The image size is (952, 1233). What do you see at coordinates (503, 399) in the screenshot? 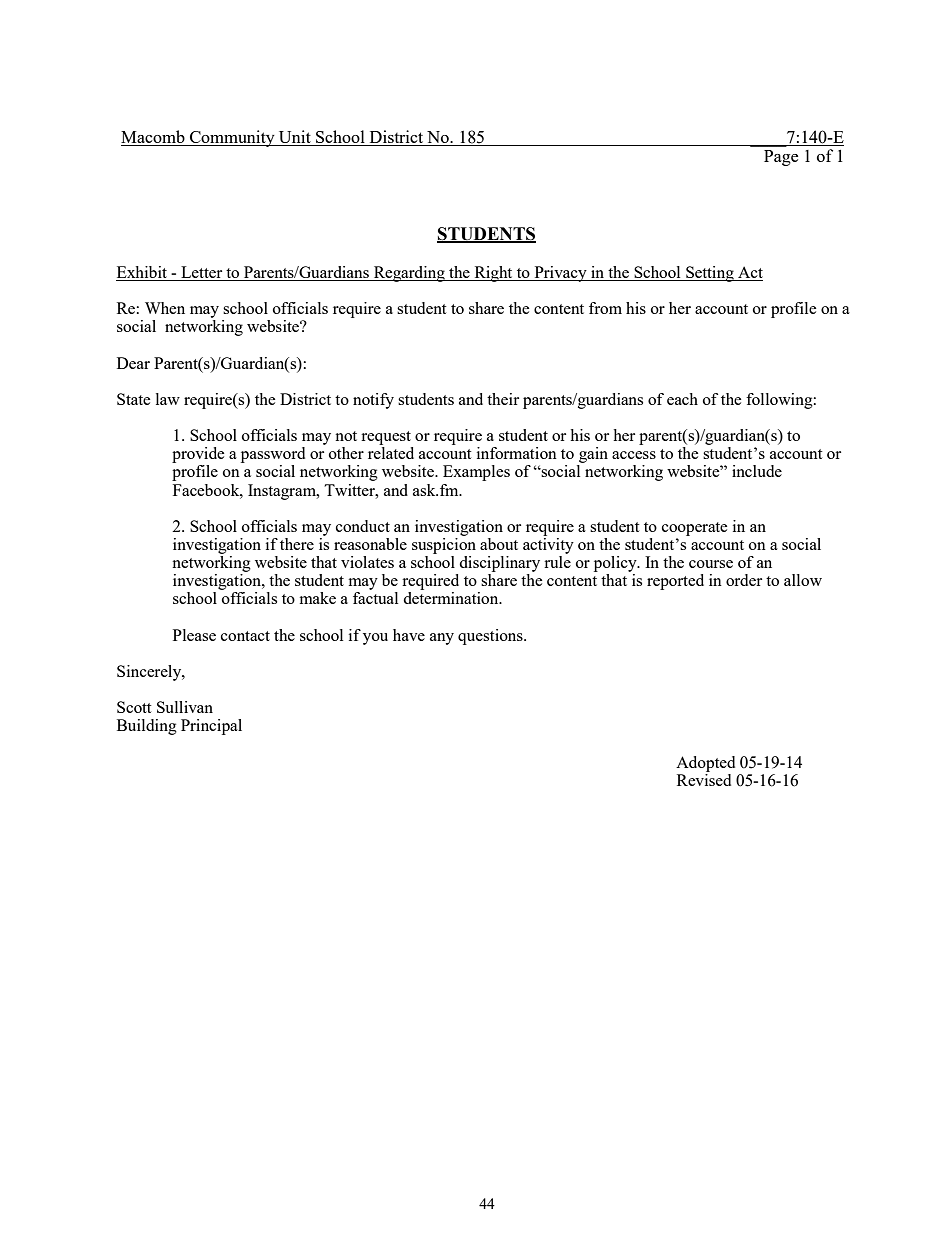
I see `their` at bounding box center [503, 399].
